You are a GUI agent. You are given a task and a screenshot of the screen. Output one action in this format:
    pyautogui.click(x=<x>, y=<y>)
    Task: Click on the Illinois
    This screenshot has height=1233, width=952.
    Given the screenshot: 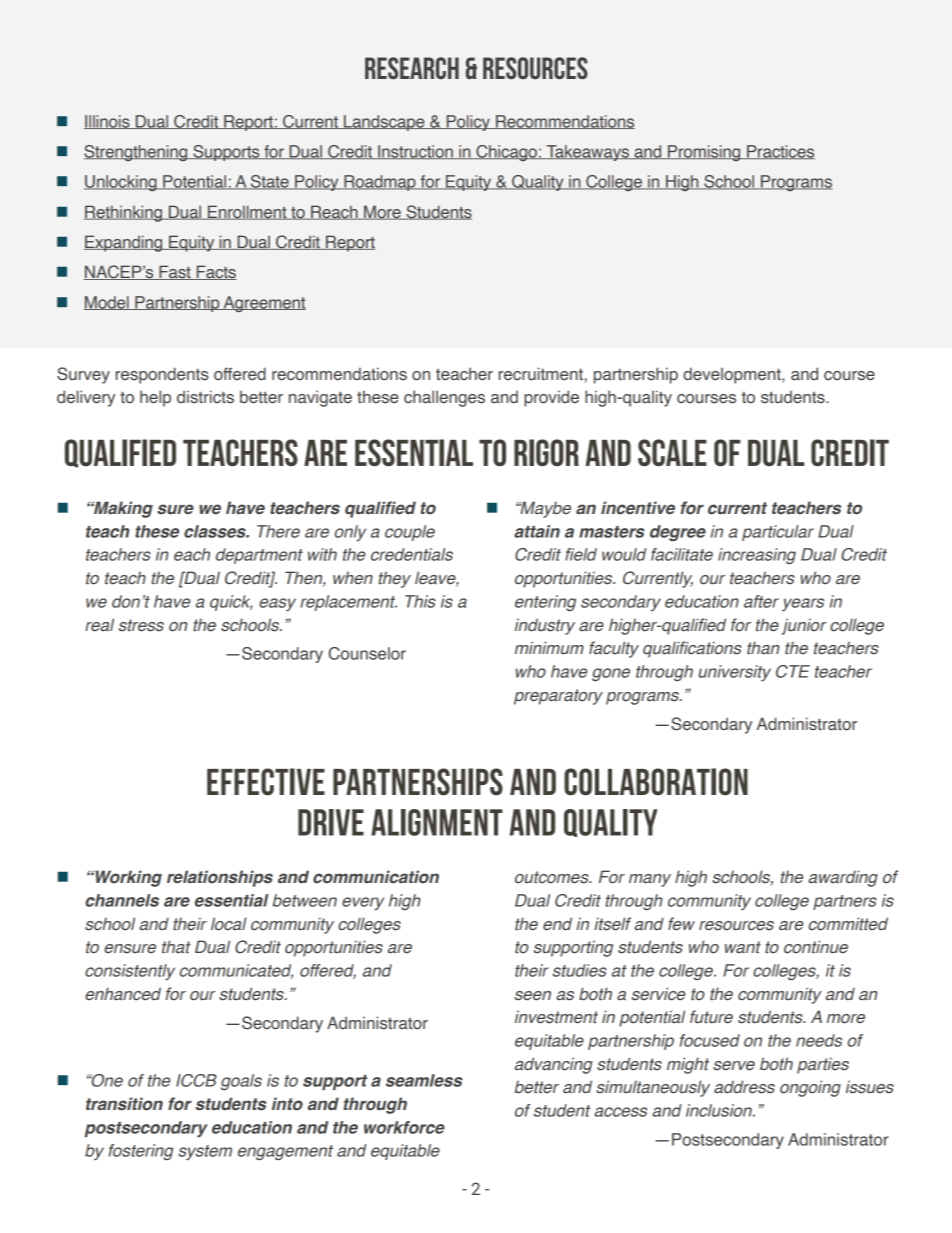 What is the action you would take?
    pyautogui.click(x=108, y=122)
